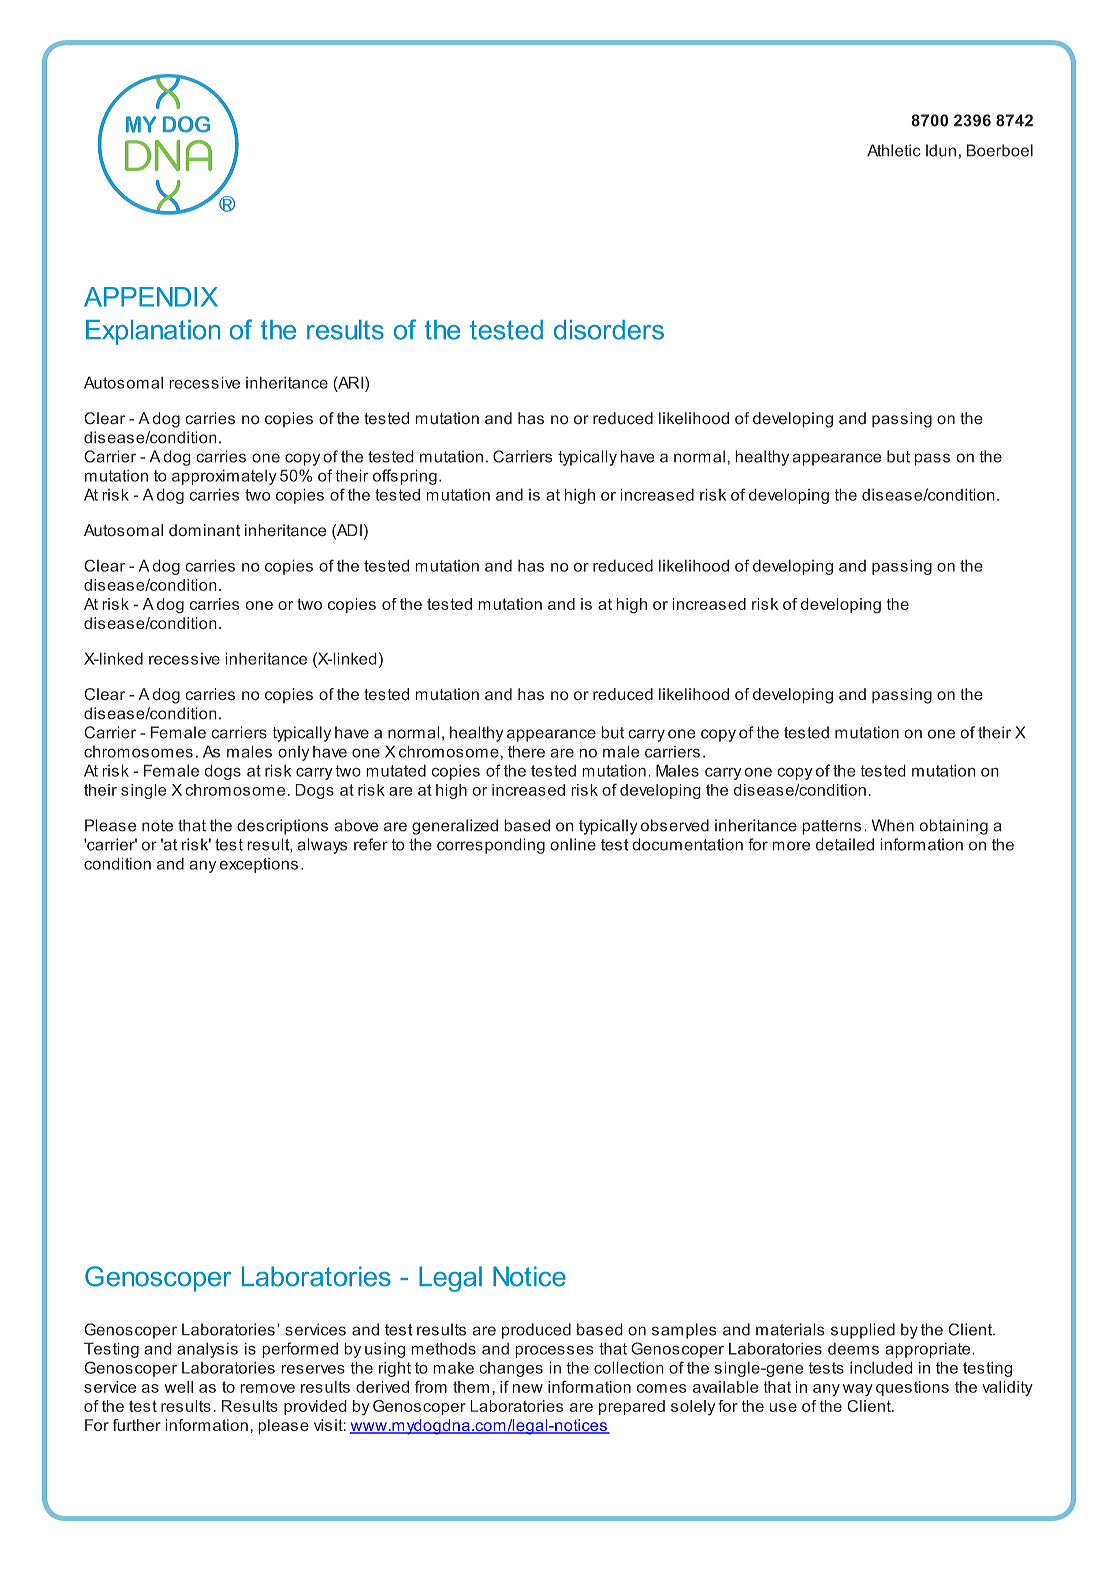  I want to click on offspring, so click(405, 477).
